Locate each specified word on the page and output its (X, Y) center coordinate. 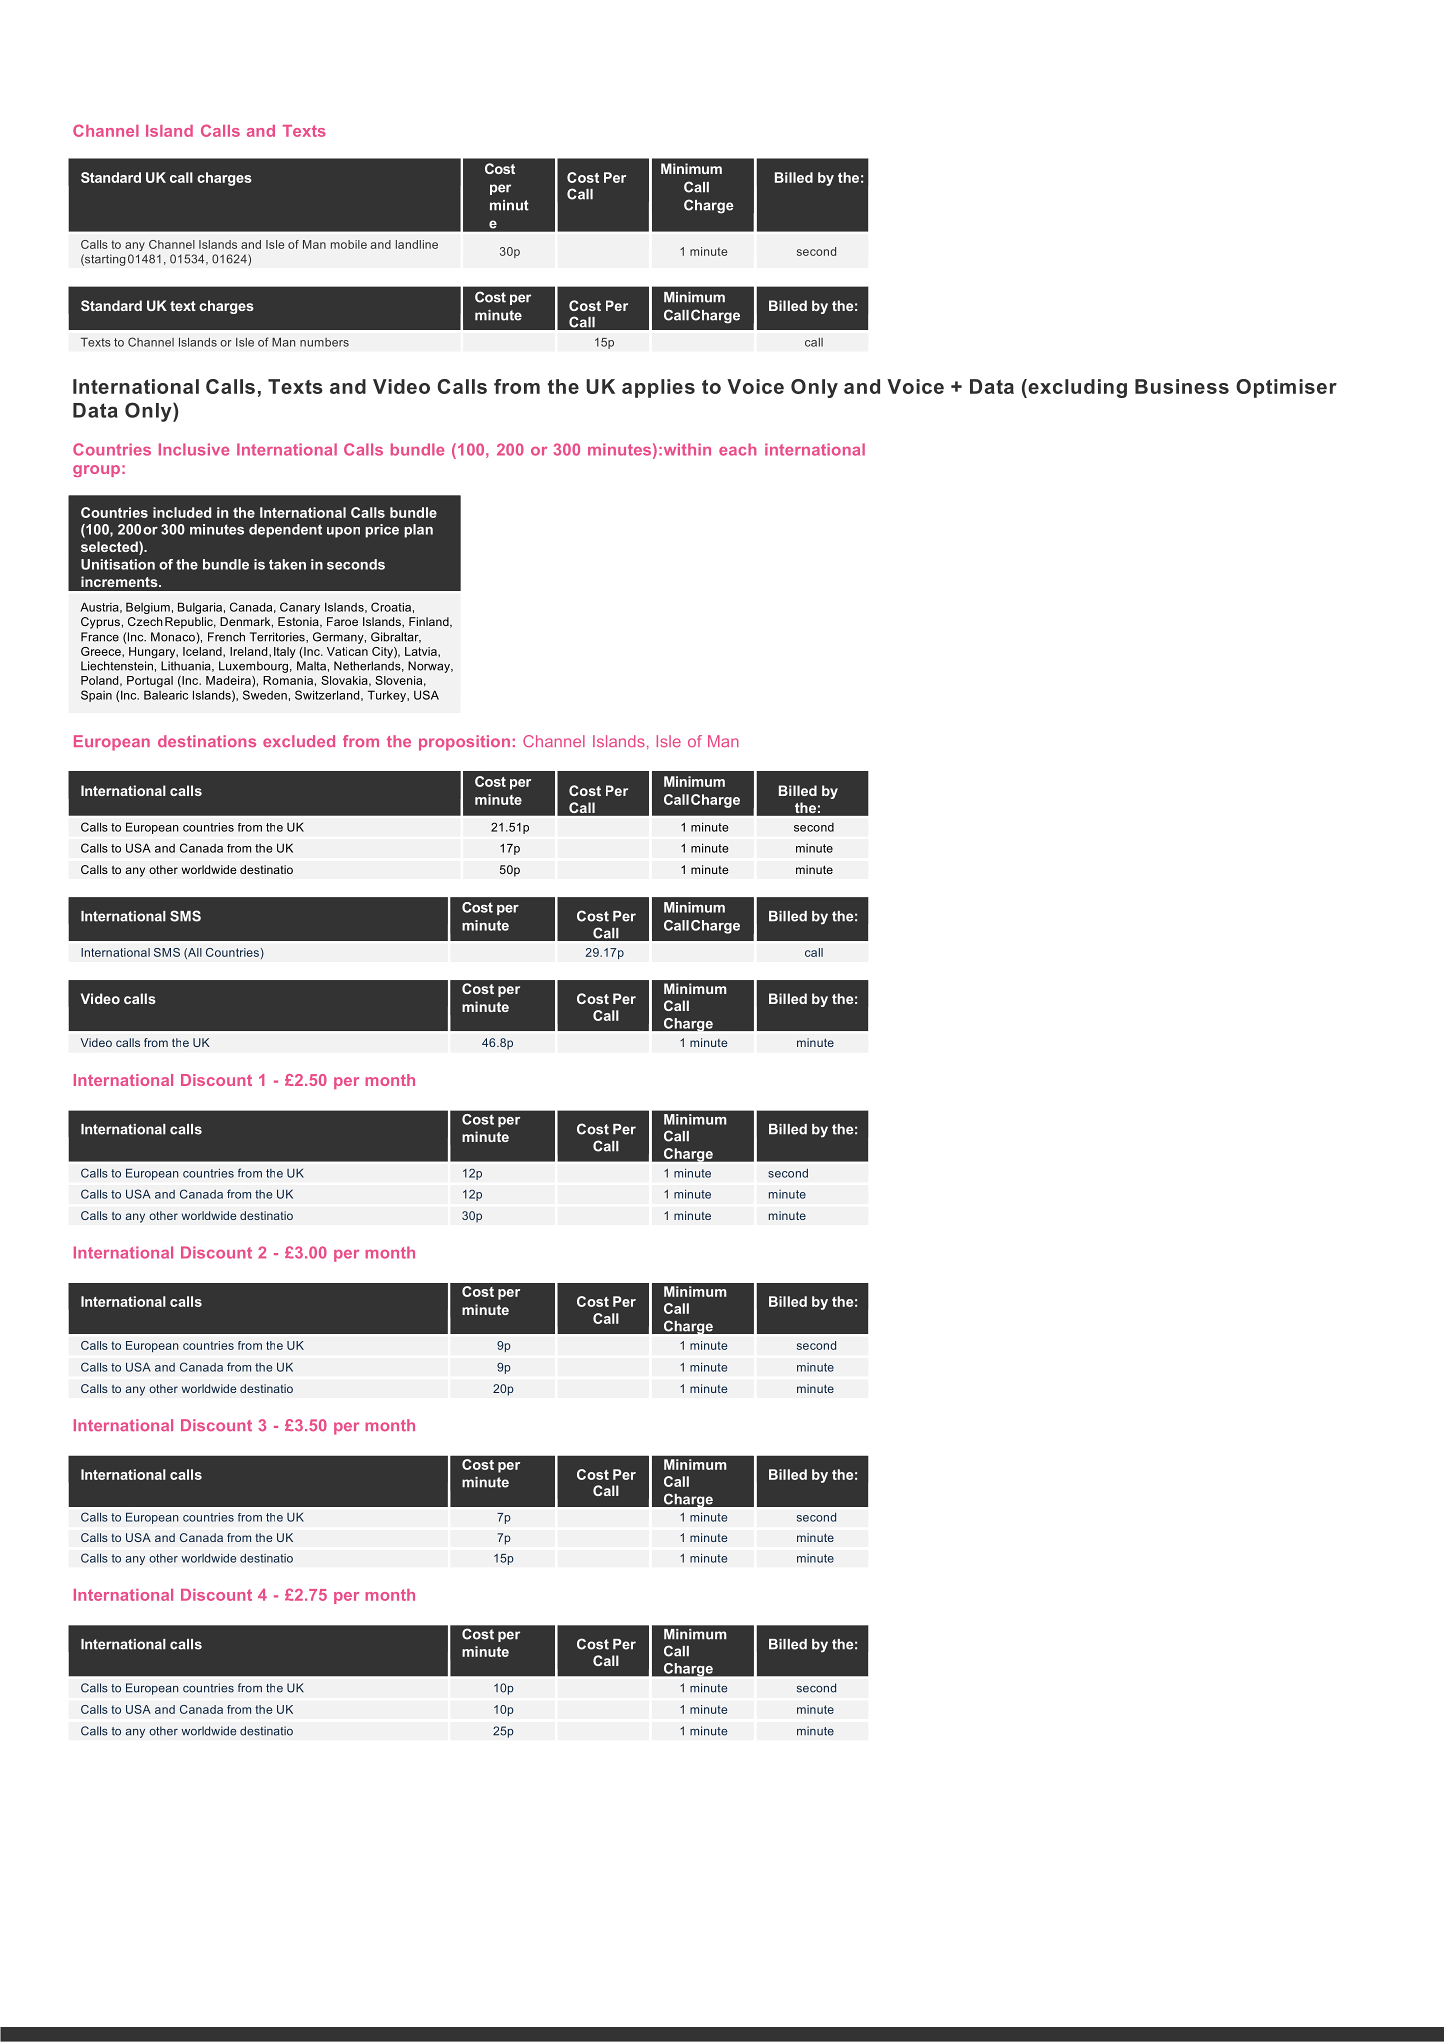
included (182, 512)
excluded (299, 741)
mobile (349, 244)
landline (417, 244)
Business (1182, 386)
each (737, 449)
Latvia (422, 651)
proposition (464, 743)
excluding (1076, 388)
